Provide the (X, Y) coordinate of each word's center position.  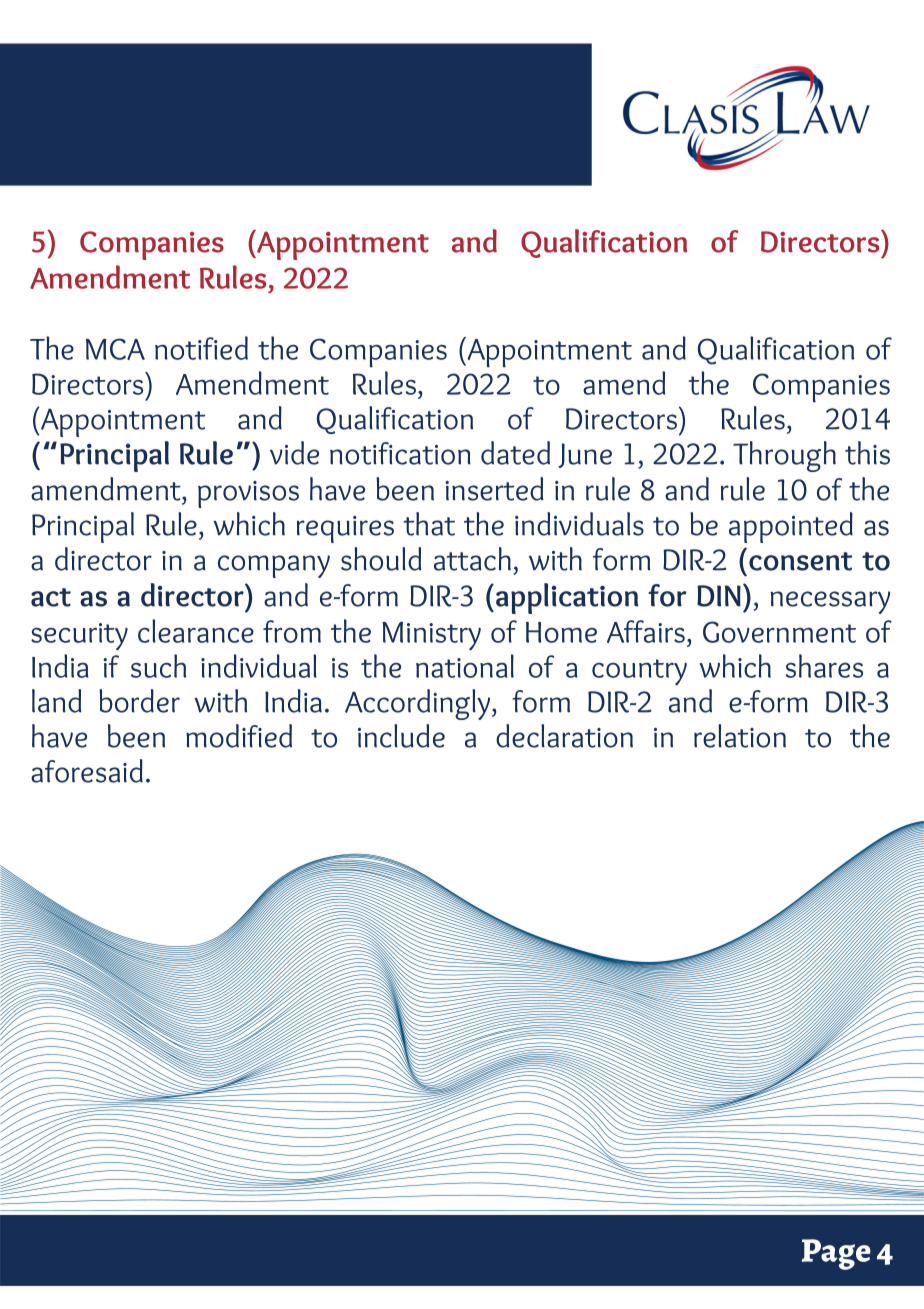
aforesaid (87, 771)
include (401, 736)
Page (836, 1254)
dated (515, 453)
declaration (564, 736)
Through (784, 456)
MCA (115, 349)
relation (740, 736)
